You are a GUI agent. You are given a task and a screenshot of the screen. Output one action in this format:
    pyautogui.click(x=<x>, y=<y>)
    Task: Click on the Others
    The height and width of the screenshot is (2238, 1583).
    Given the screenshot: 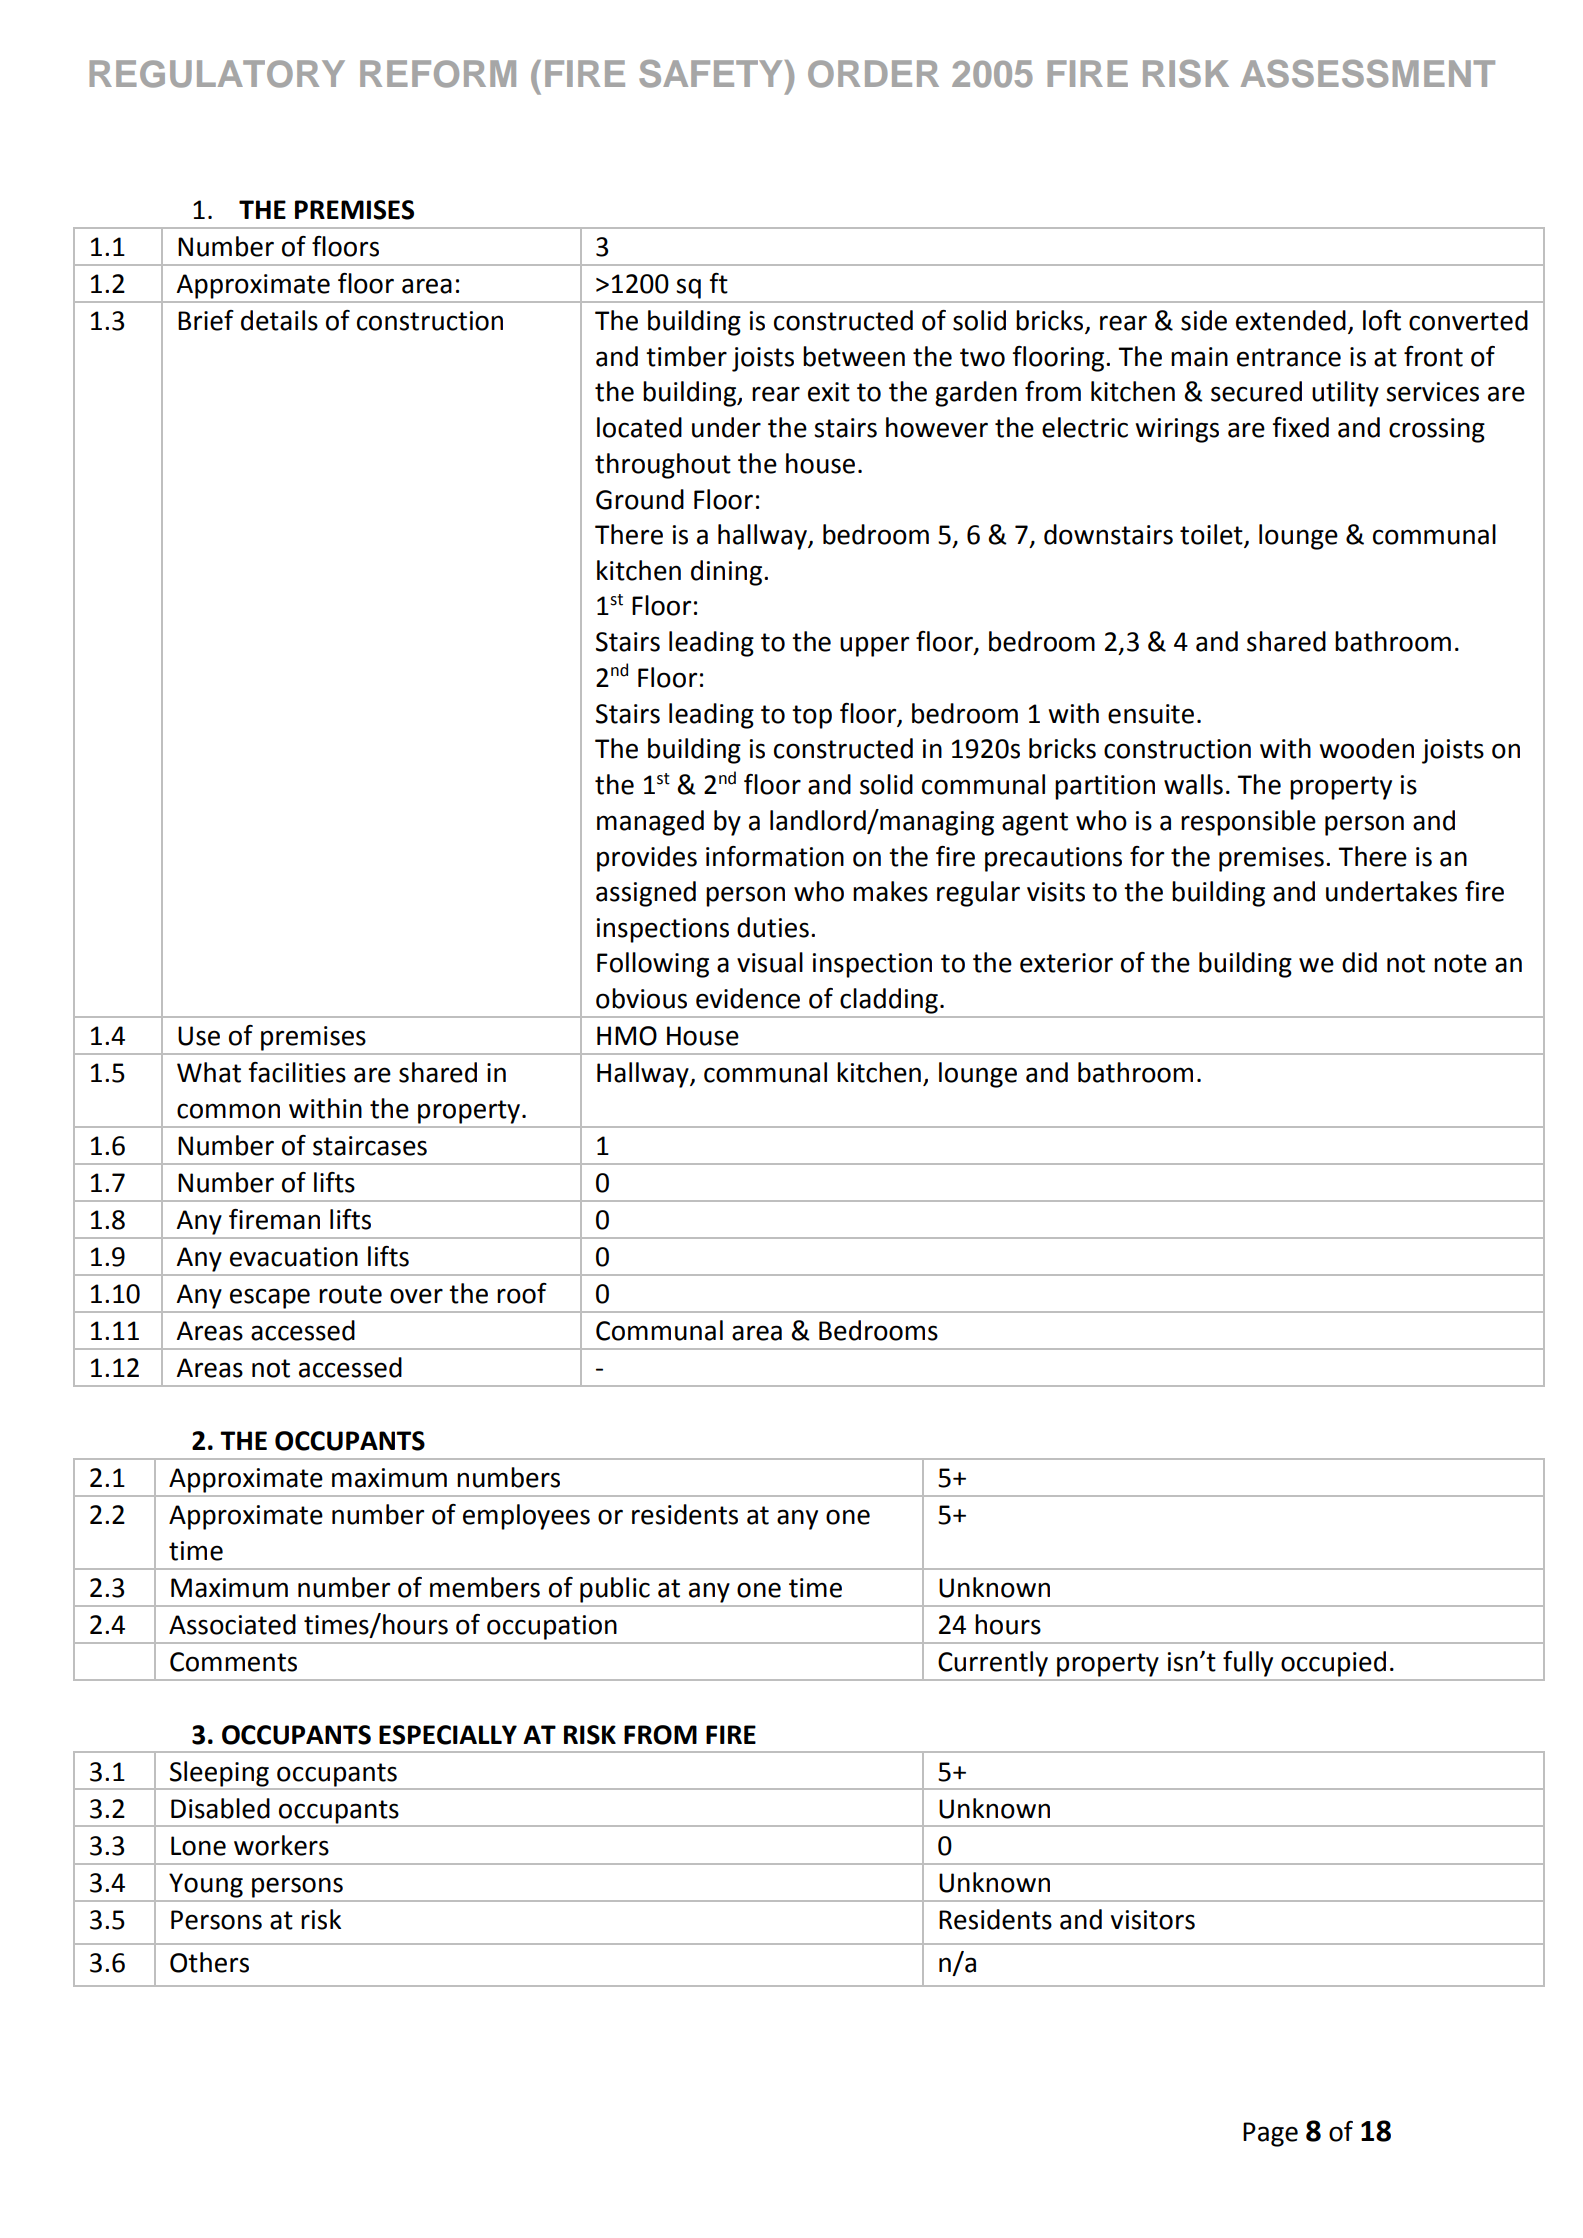 What is the action you would take?
    pyautogui.click(x=209, y=1962)
